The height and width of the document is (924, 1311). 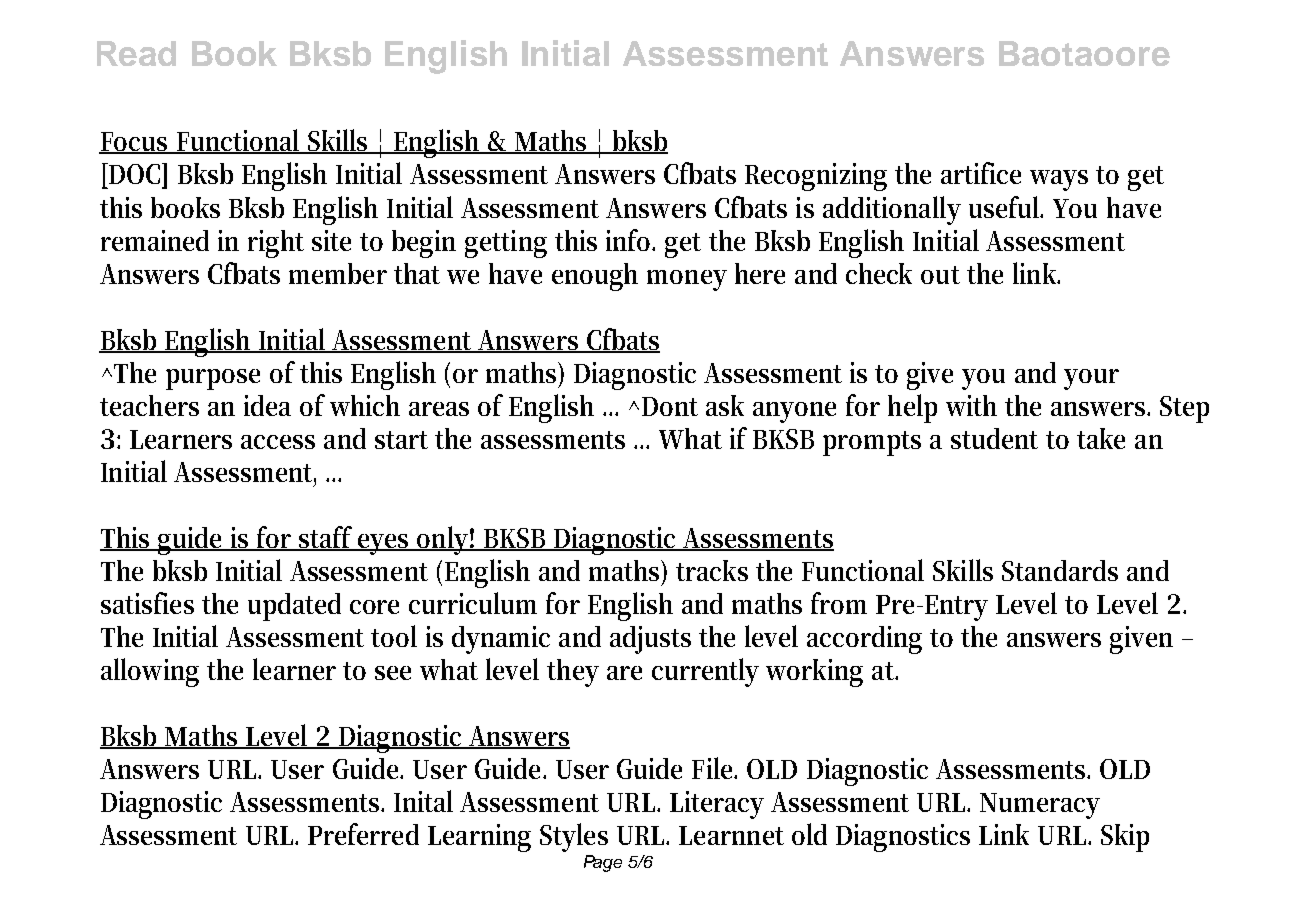 What do you see at coordinates (1091, 379) in the document?
I see `your` at bounding box center [1091, 379].
